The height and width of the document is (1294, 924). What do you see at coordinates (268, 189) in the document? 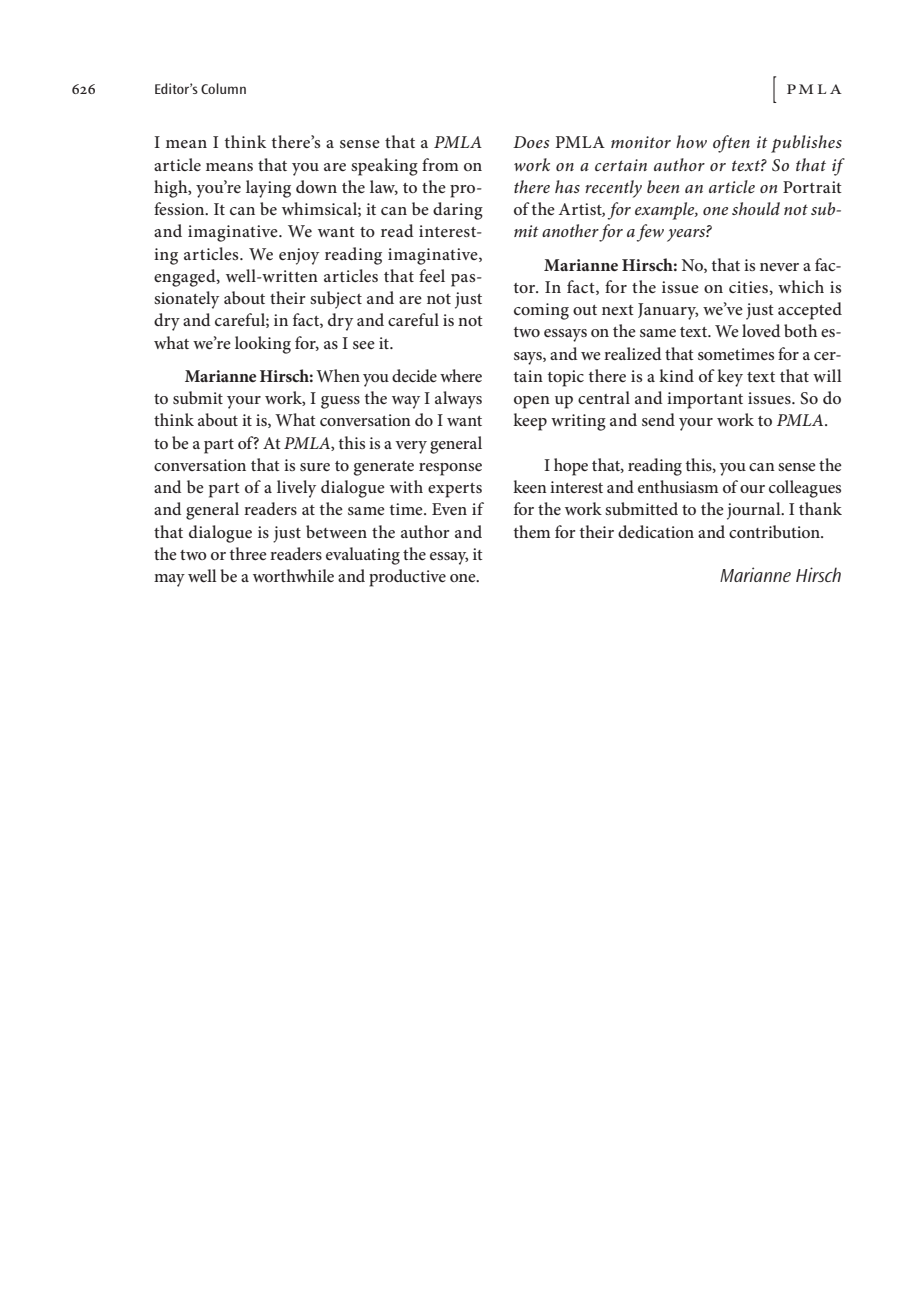
I see `laying` at bounding box center [268, 189].
